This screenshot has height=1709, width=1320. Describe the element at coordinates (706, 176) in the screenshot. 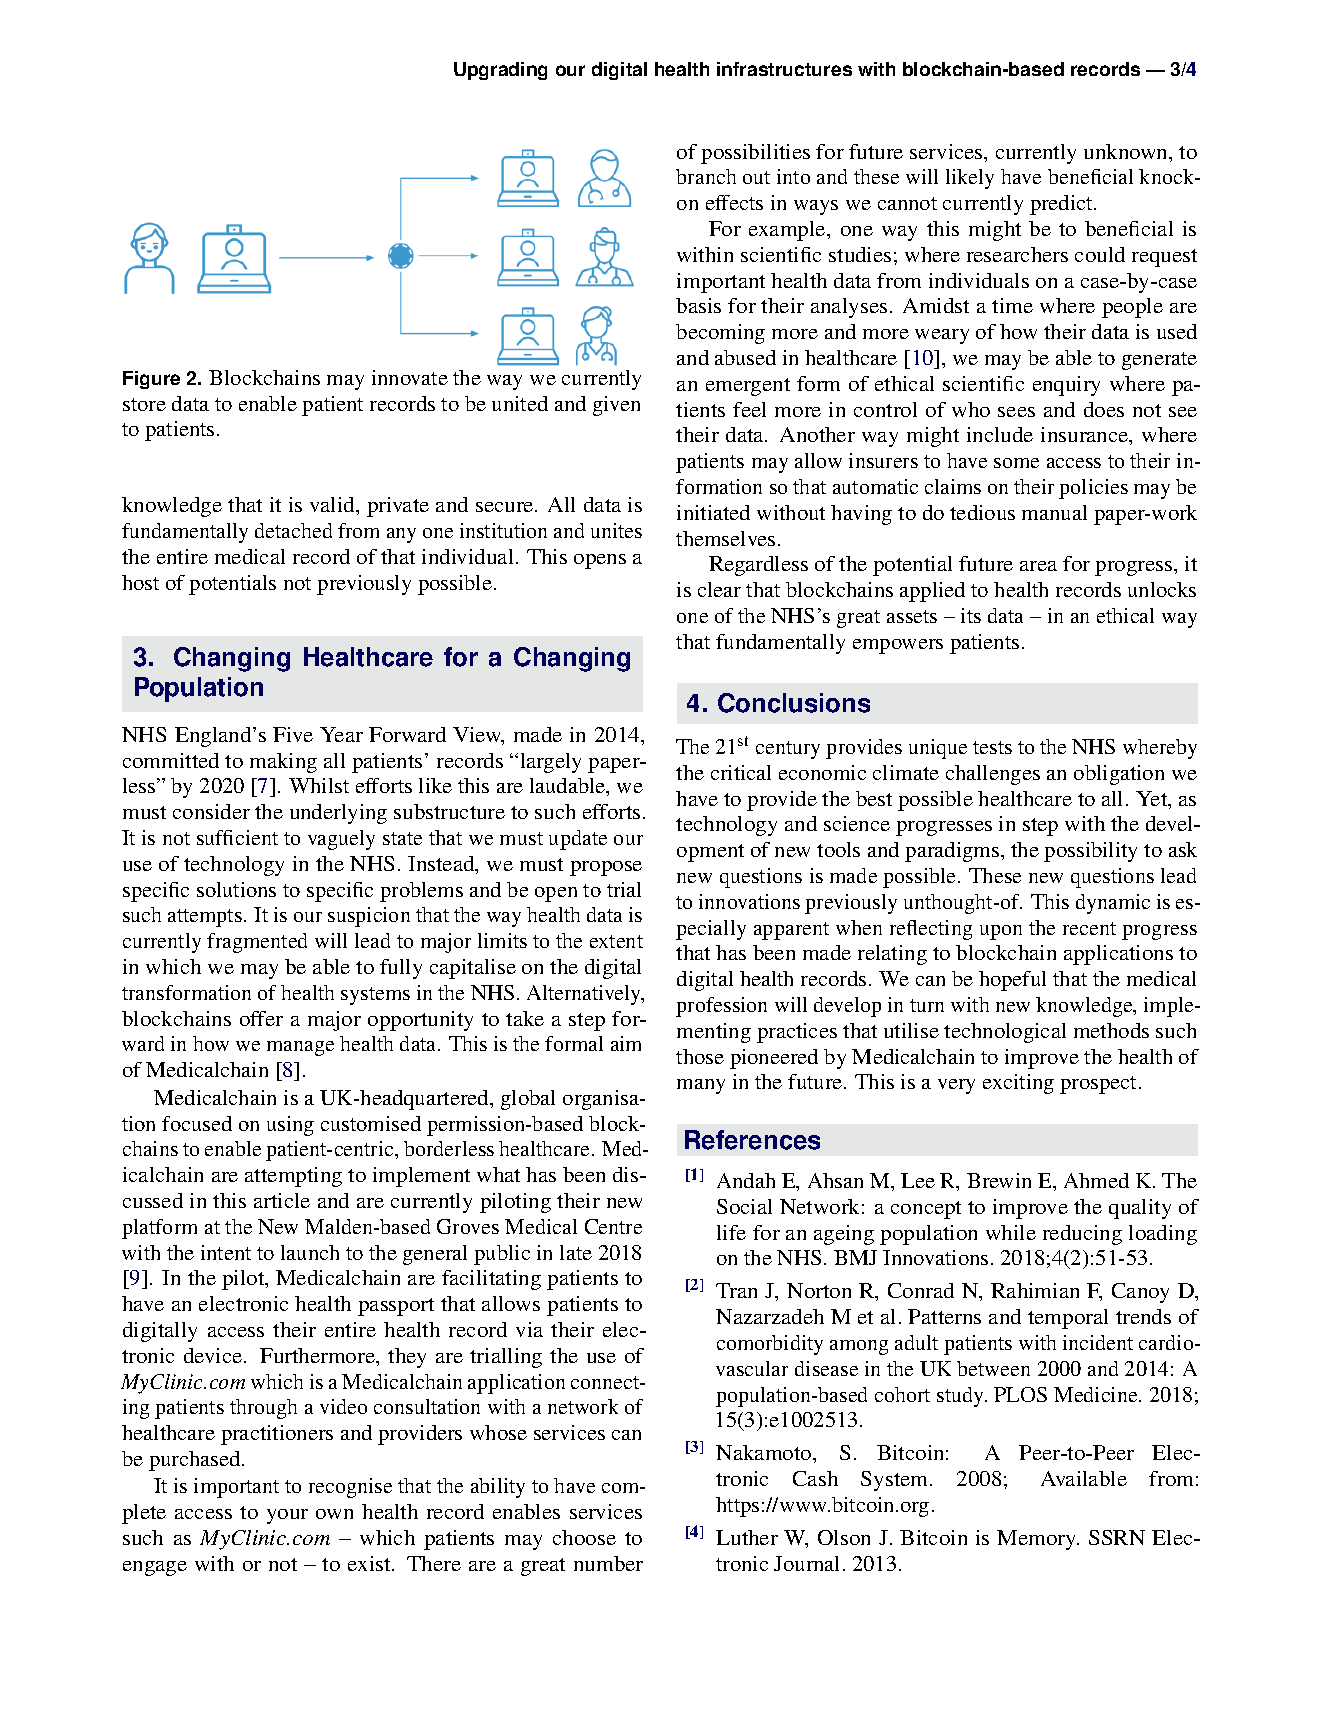

I see `branch` at that location.
